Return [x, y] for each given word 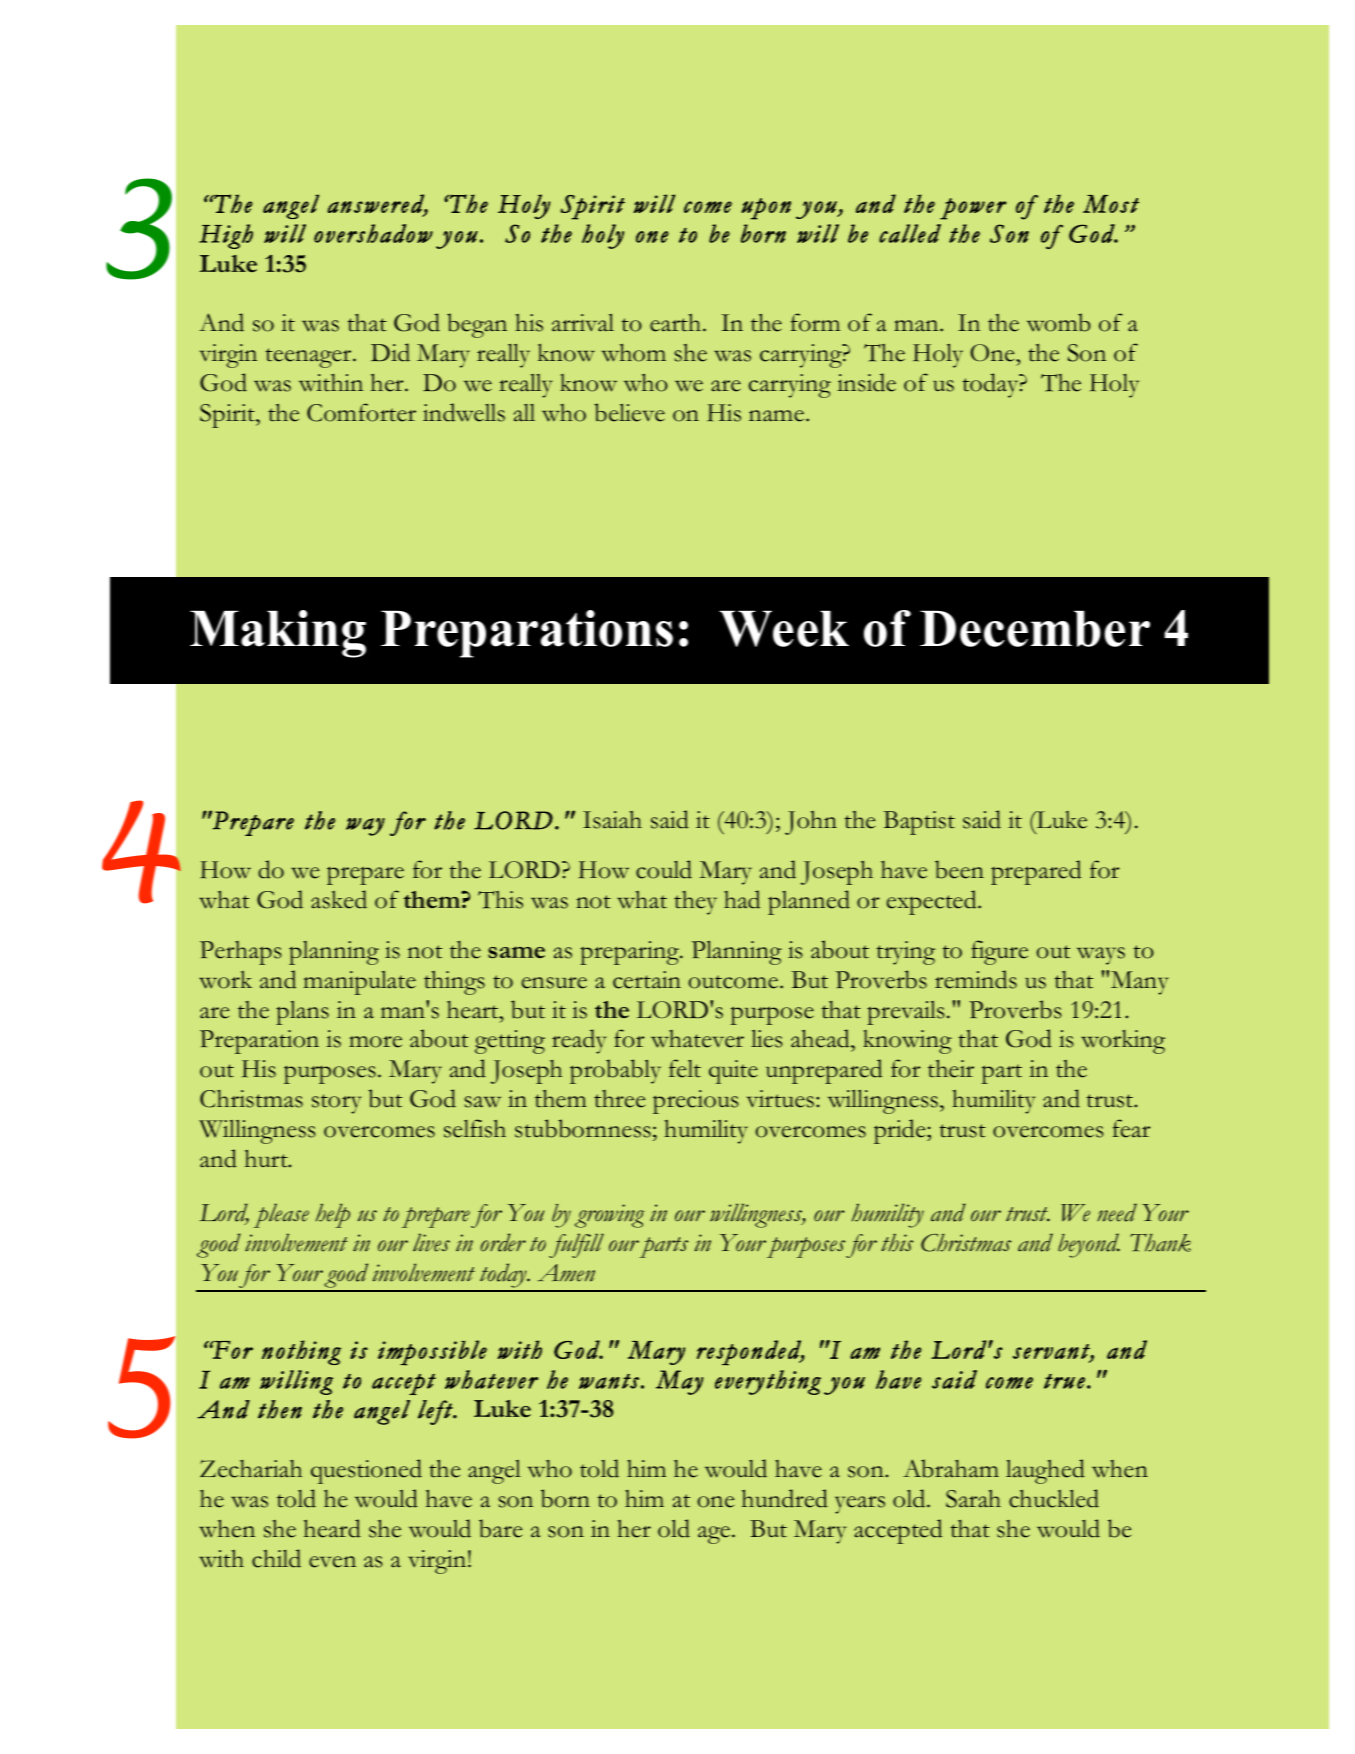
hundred [785, 1498]
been [959, 869]
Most [1111, 204]
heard [332, 1528]
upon [766, 209]
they [695, 903]
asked [339, 899]
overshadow [373, 233]
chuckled [1054, 1498]
